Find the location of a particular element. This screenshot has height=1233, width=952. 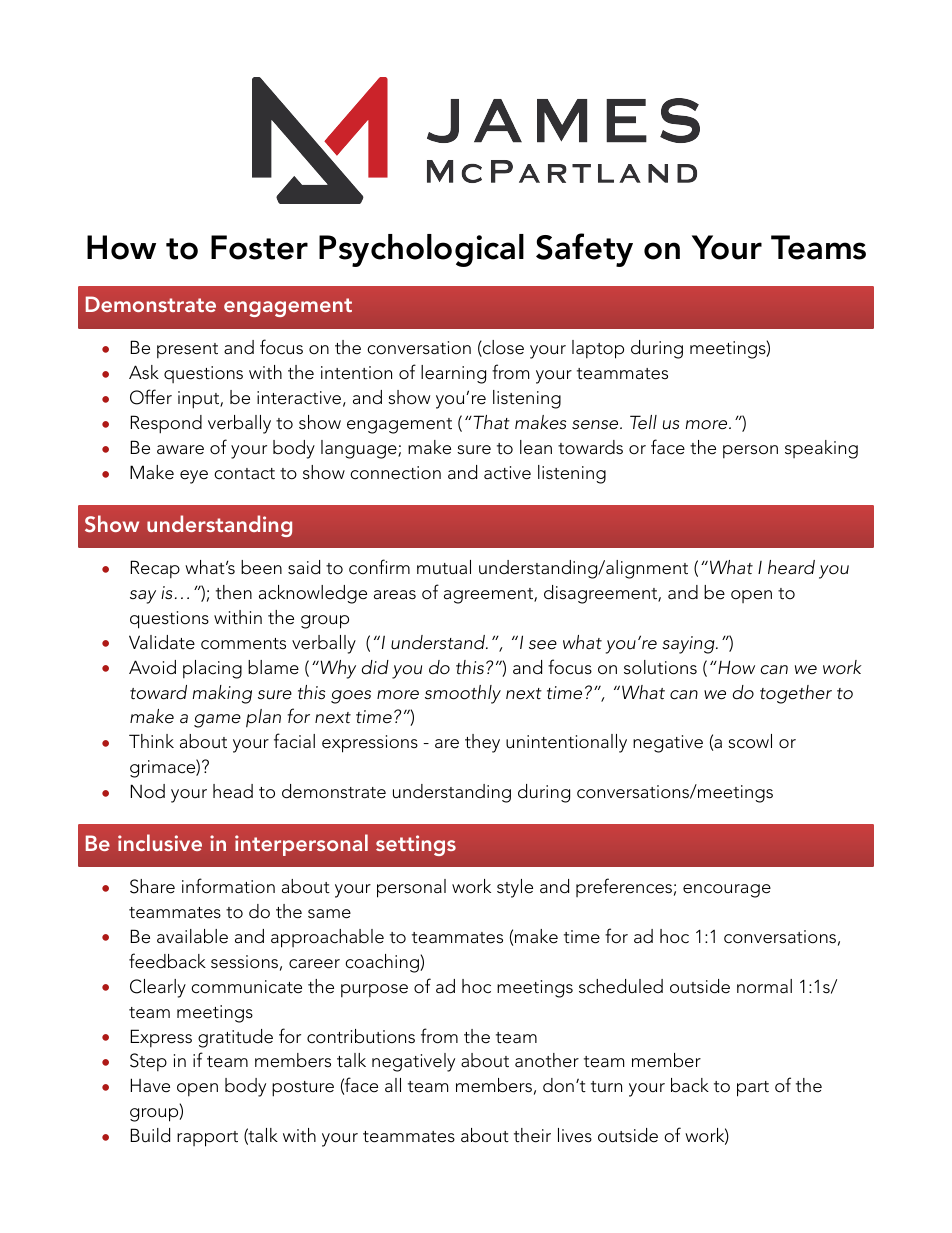

Safety is located at coordinates (584, 250).
